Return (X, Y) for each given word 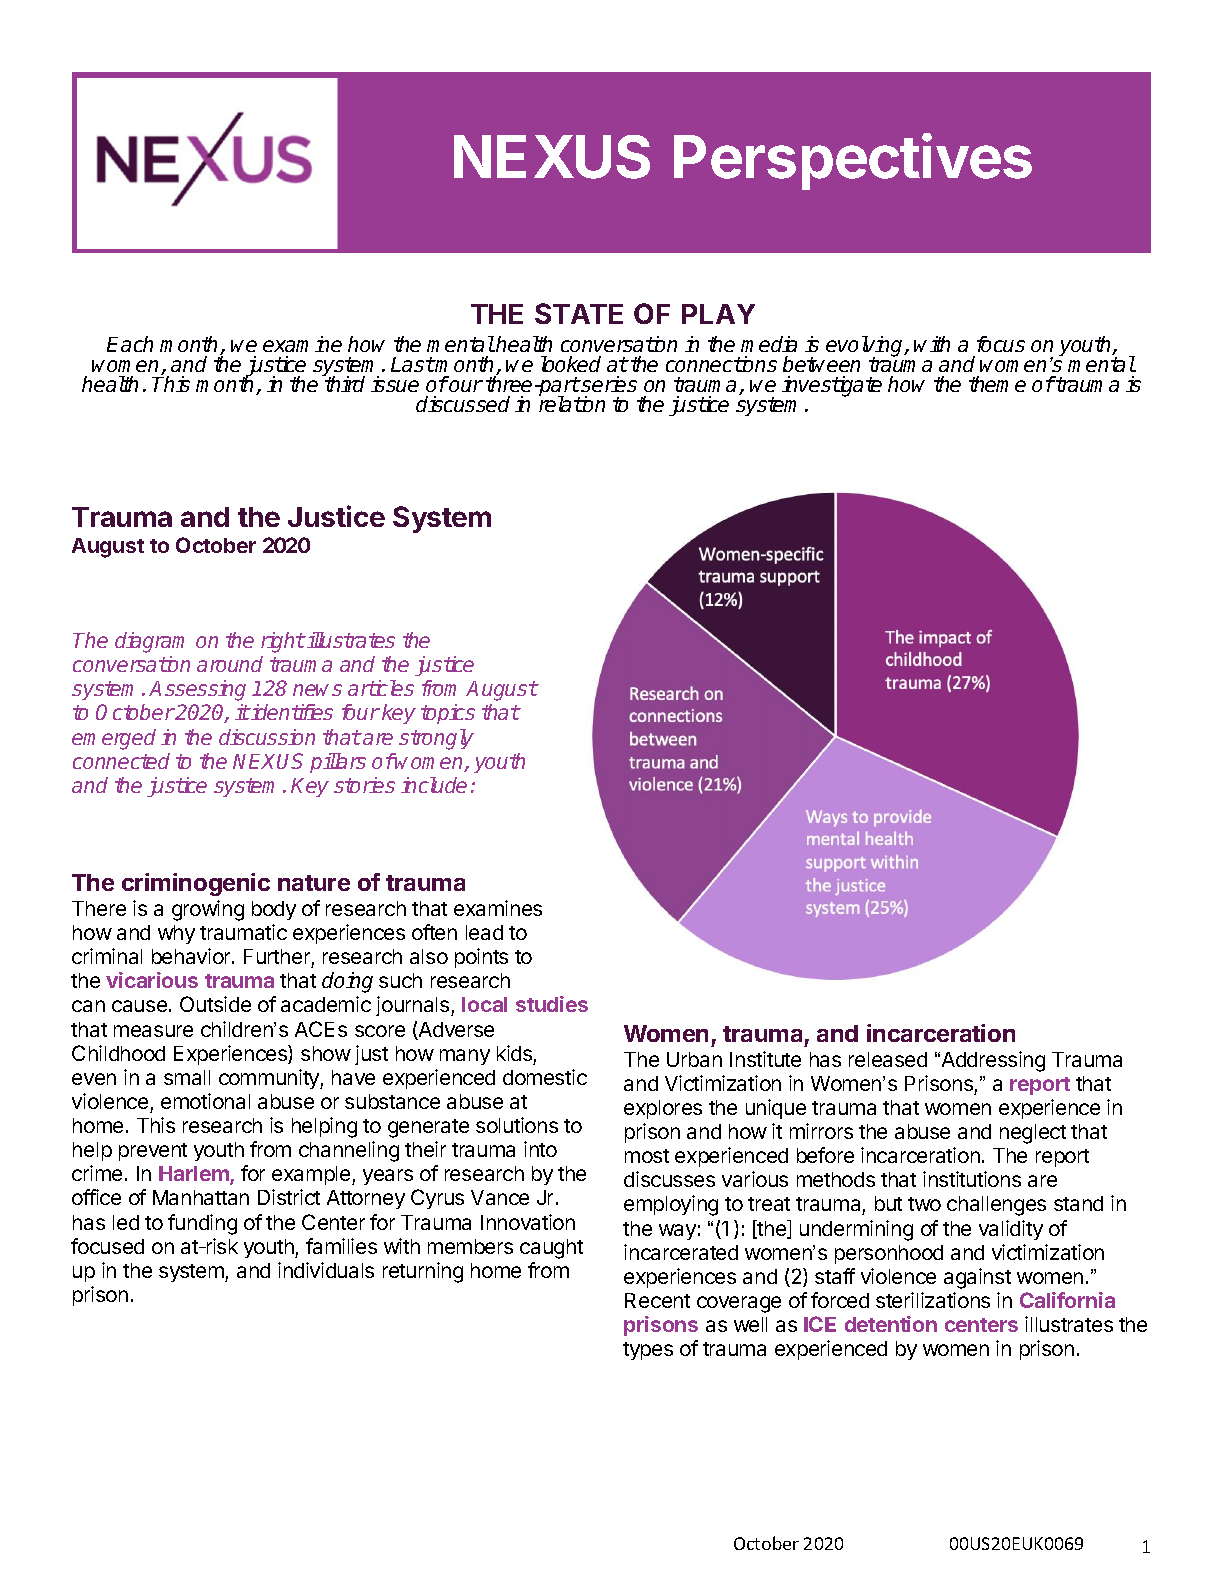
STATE (579, 313)
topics (448, 714)
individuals (326, 1270)
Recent (657, 1300)
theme (997, 384)
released (888, 1059)
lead (484, 932)
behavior (192, 956)
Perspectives (853, 161)
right (283, 642)
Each (130, 344)
